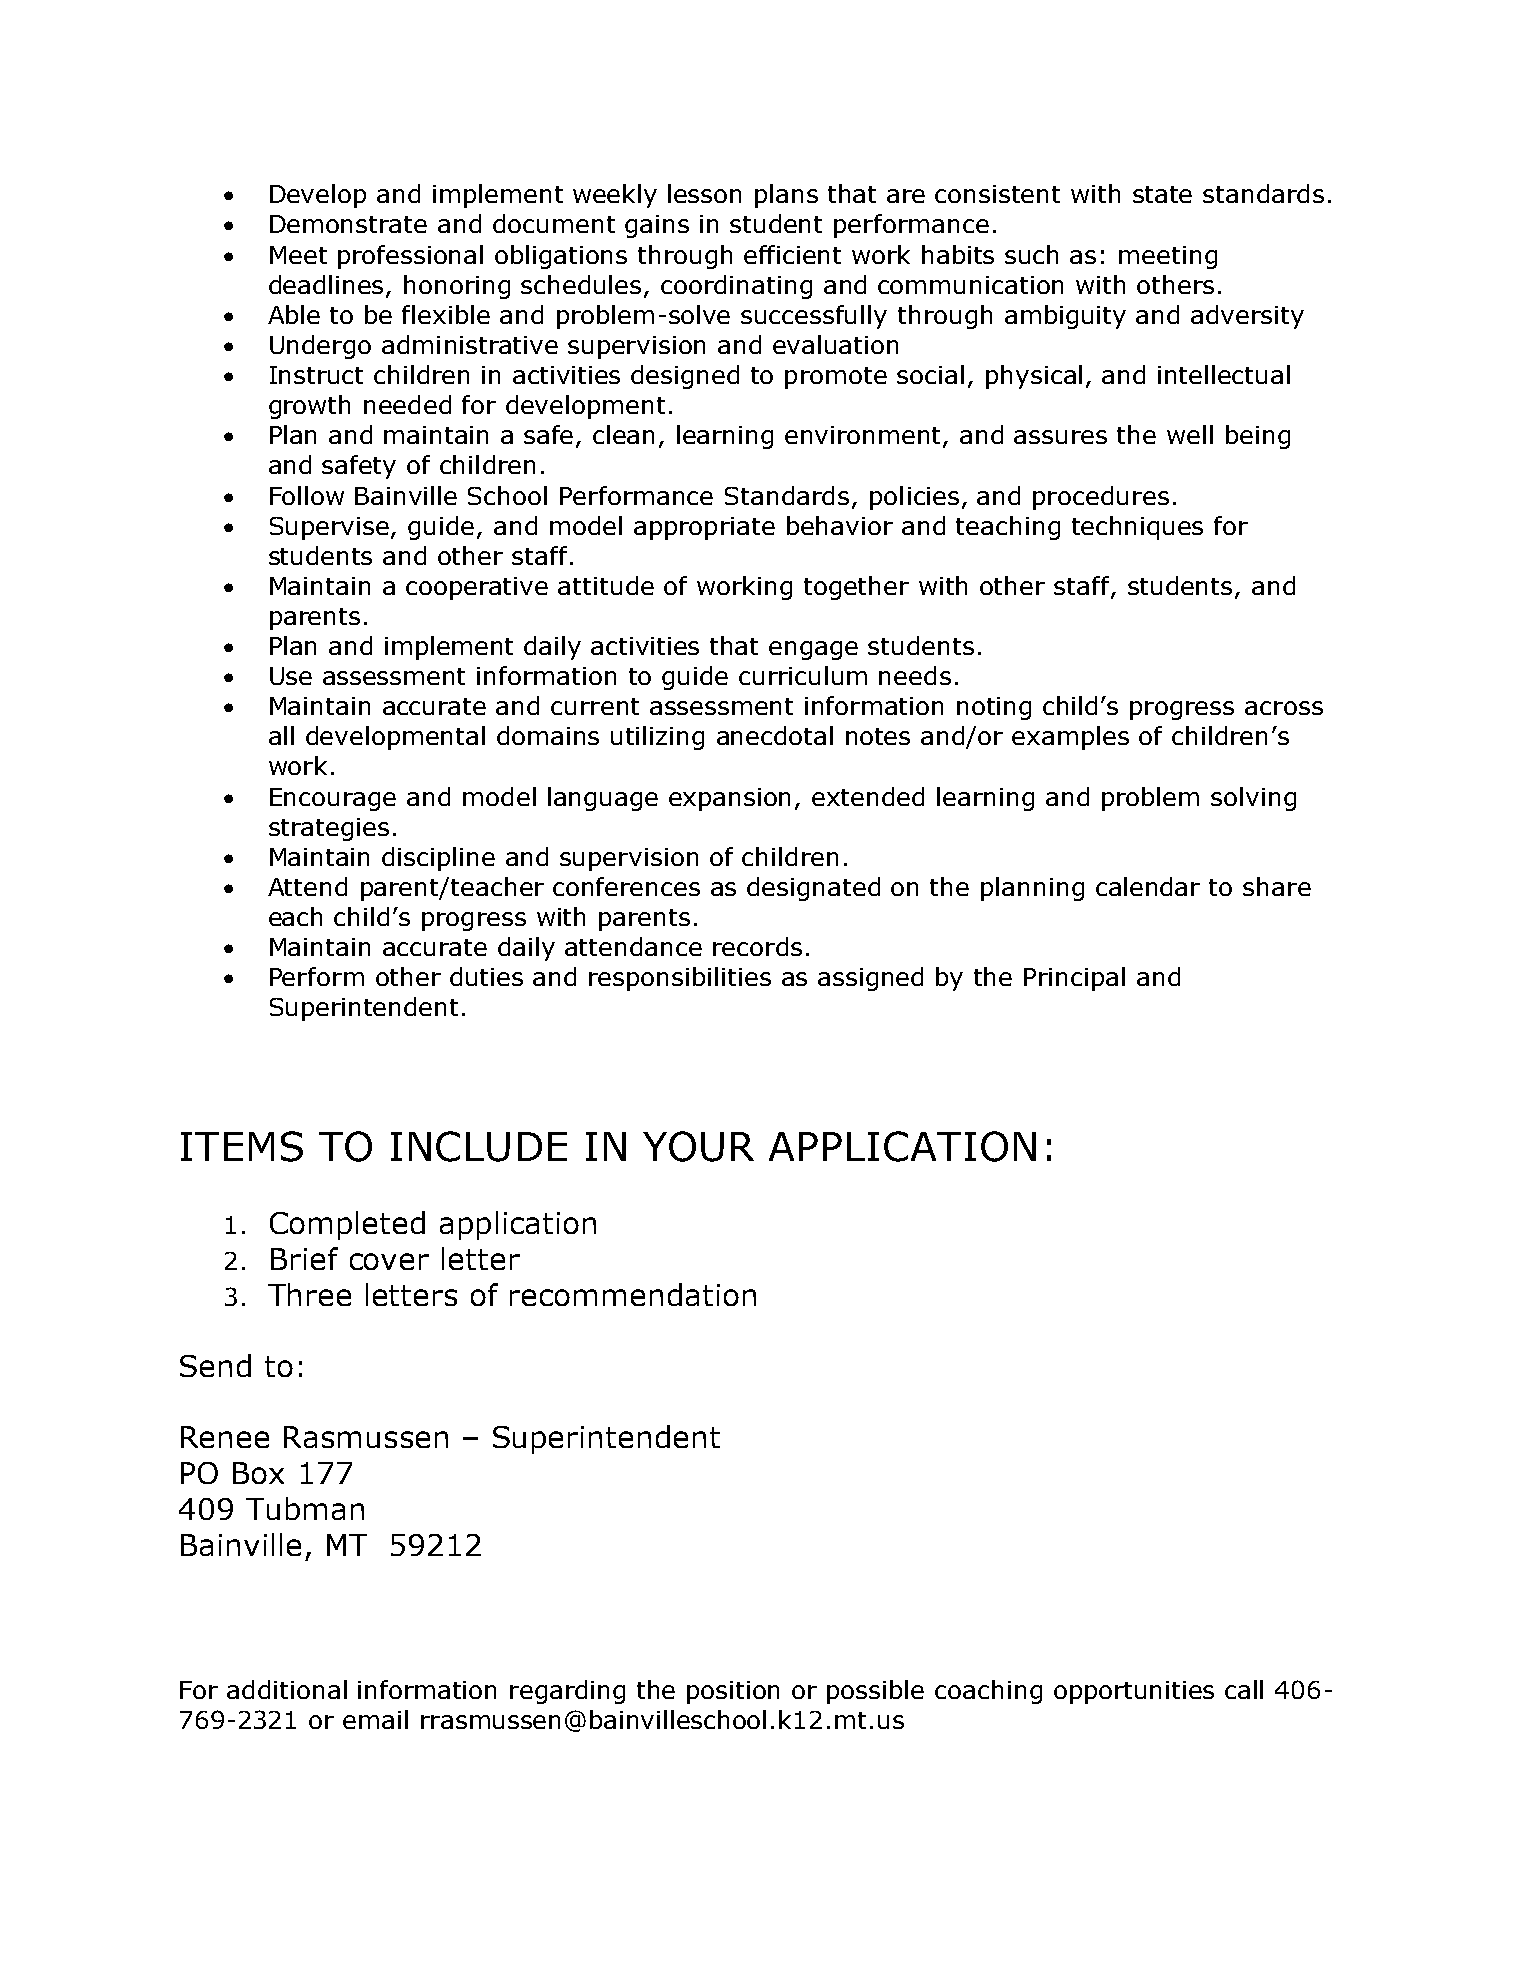 The image size is (1516, 1962). What do you see at coordinates (309, 1294) in the screenshot?
I see `Three` at bounding box center [309, 1294].
